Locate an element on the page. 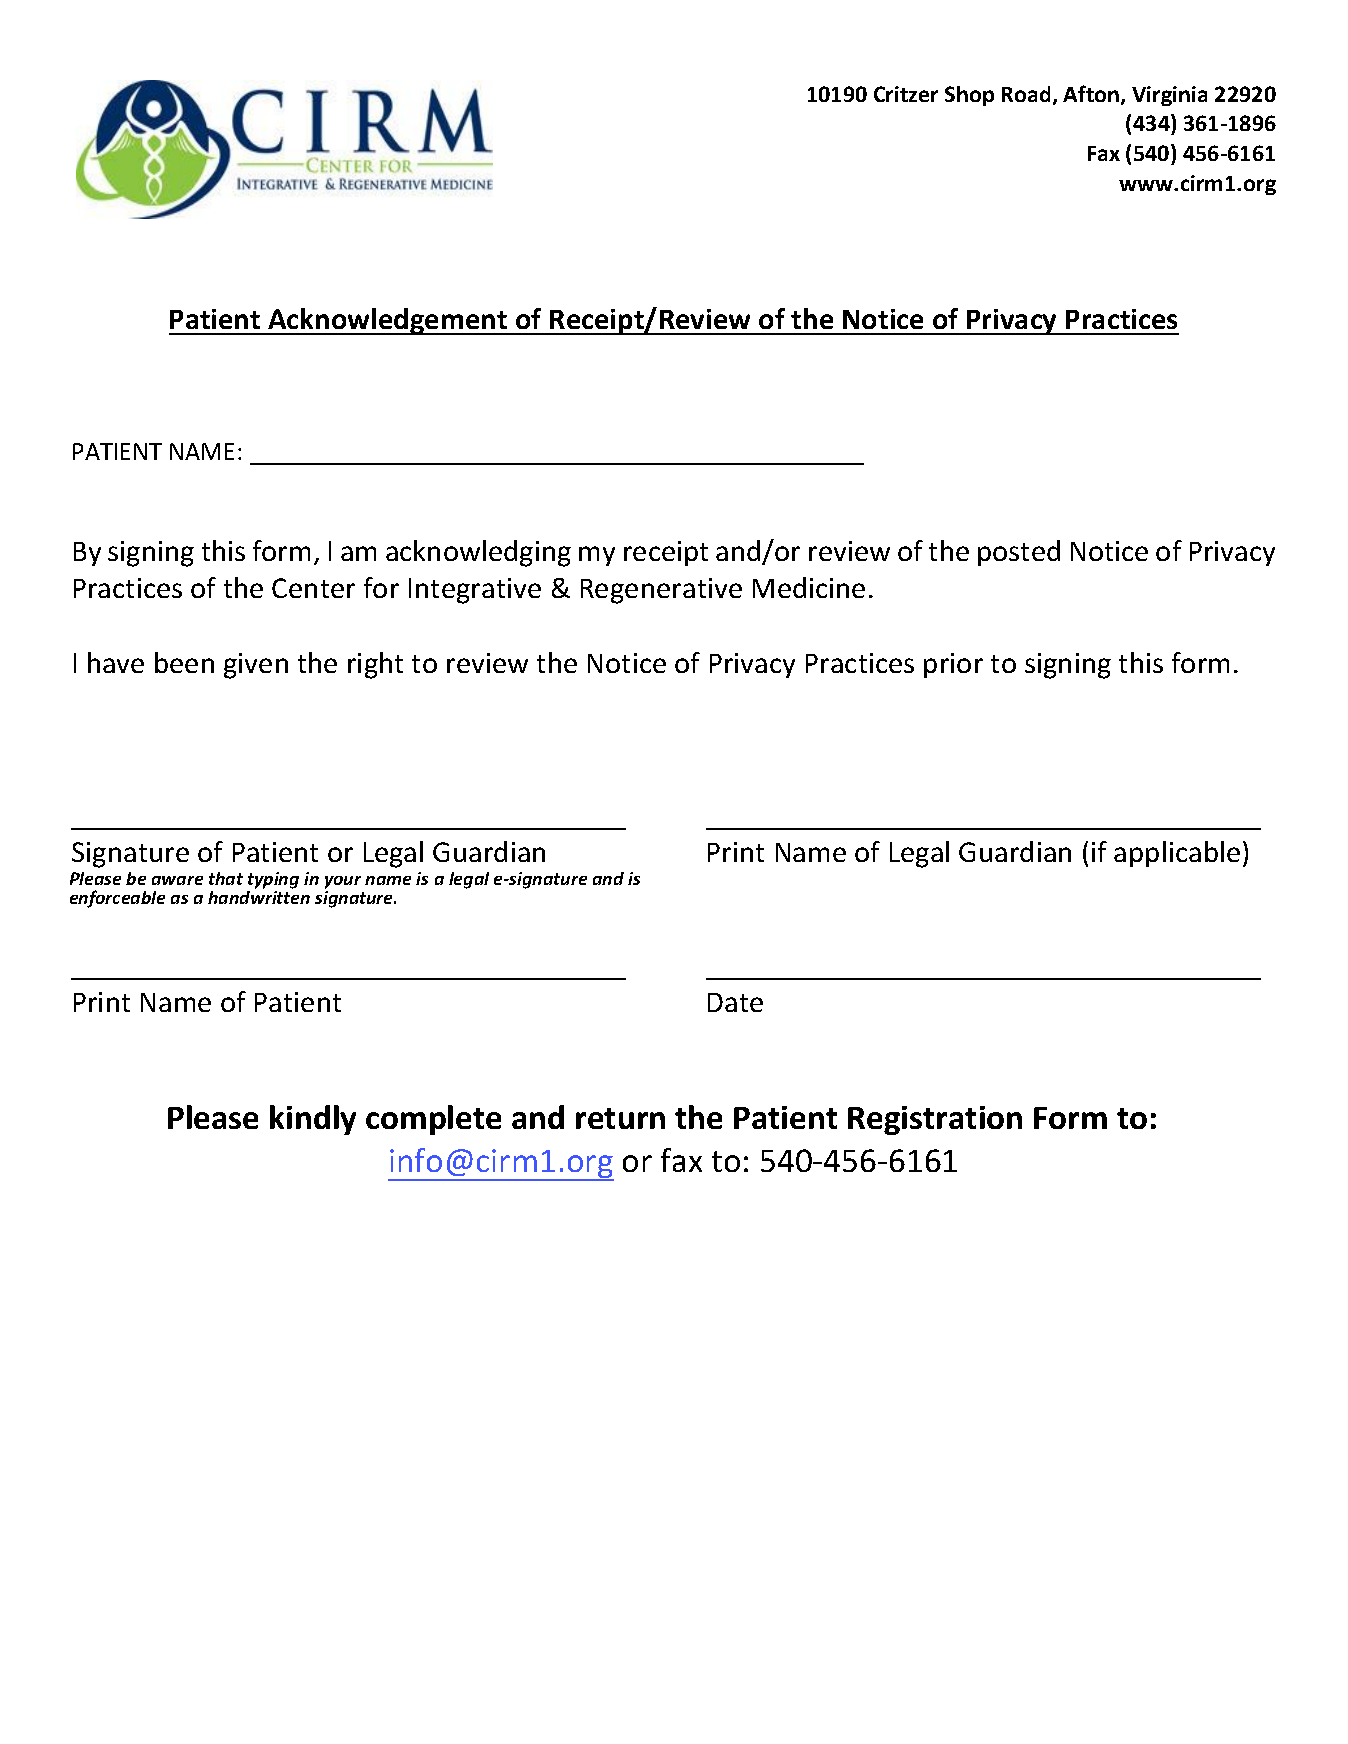 Image resolution: width=1348 pixels, height=1744 pixels. Road is located at coordinates (1026, 94).
